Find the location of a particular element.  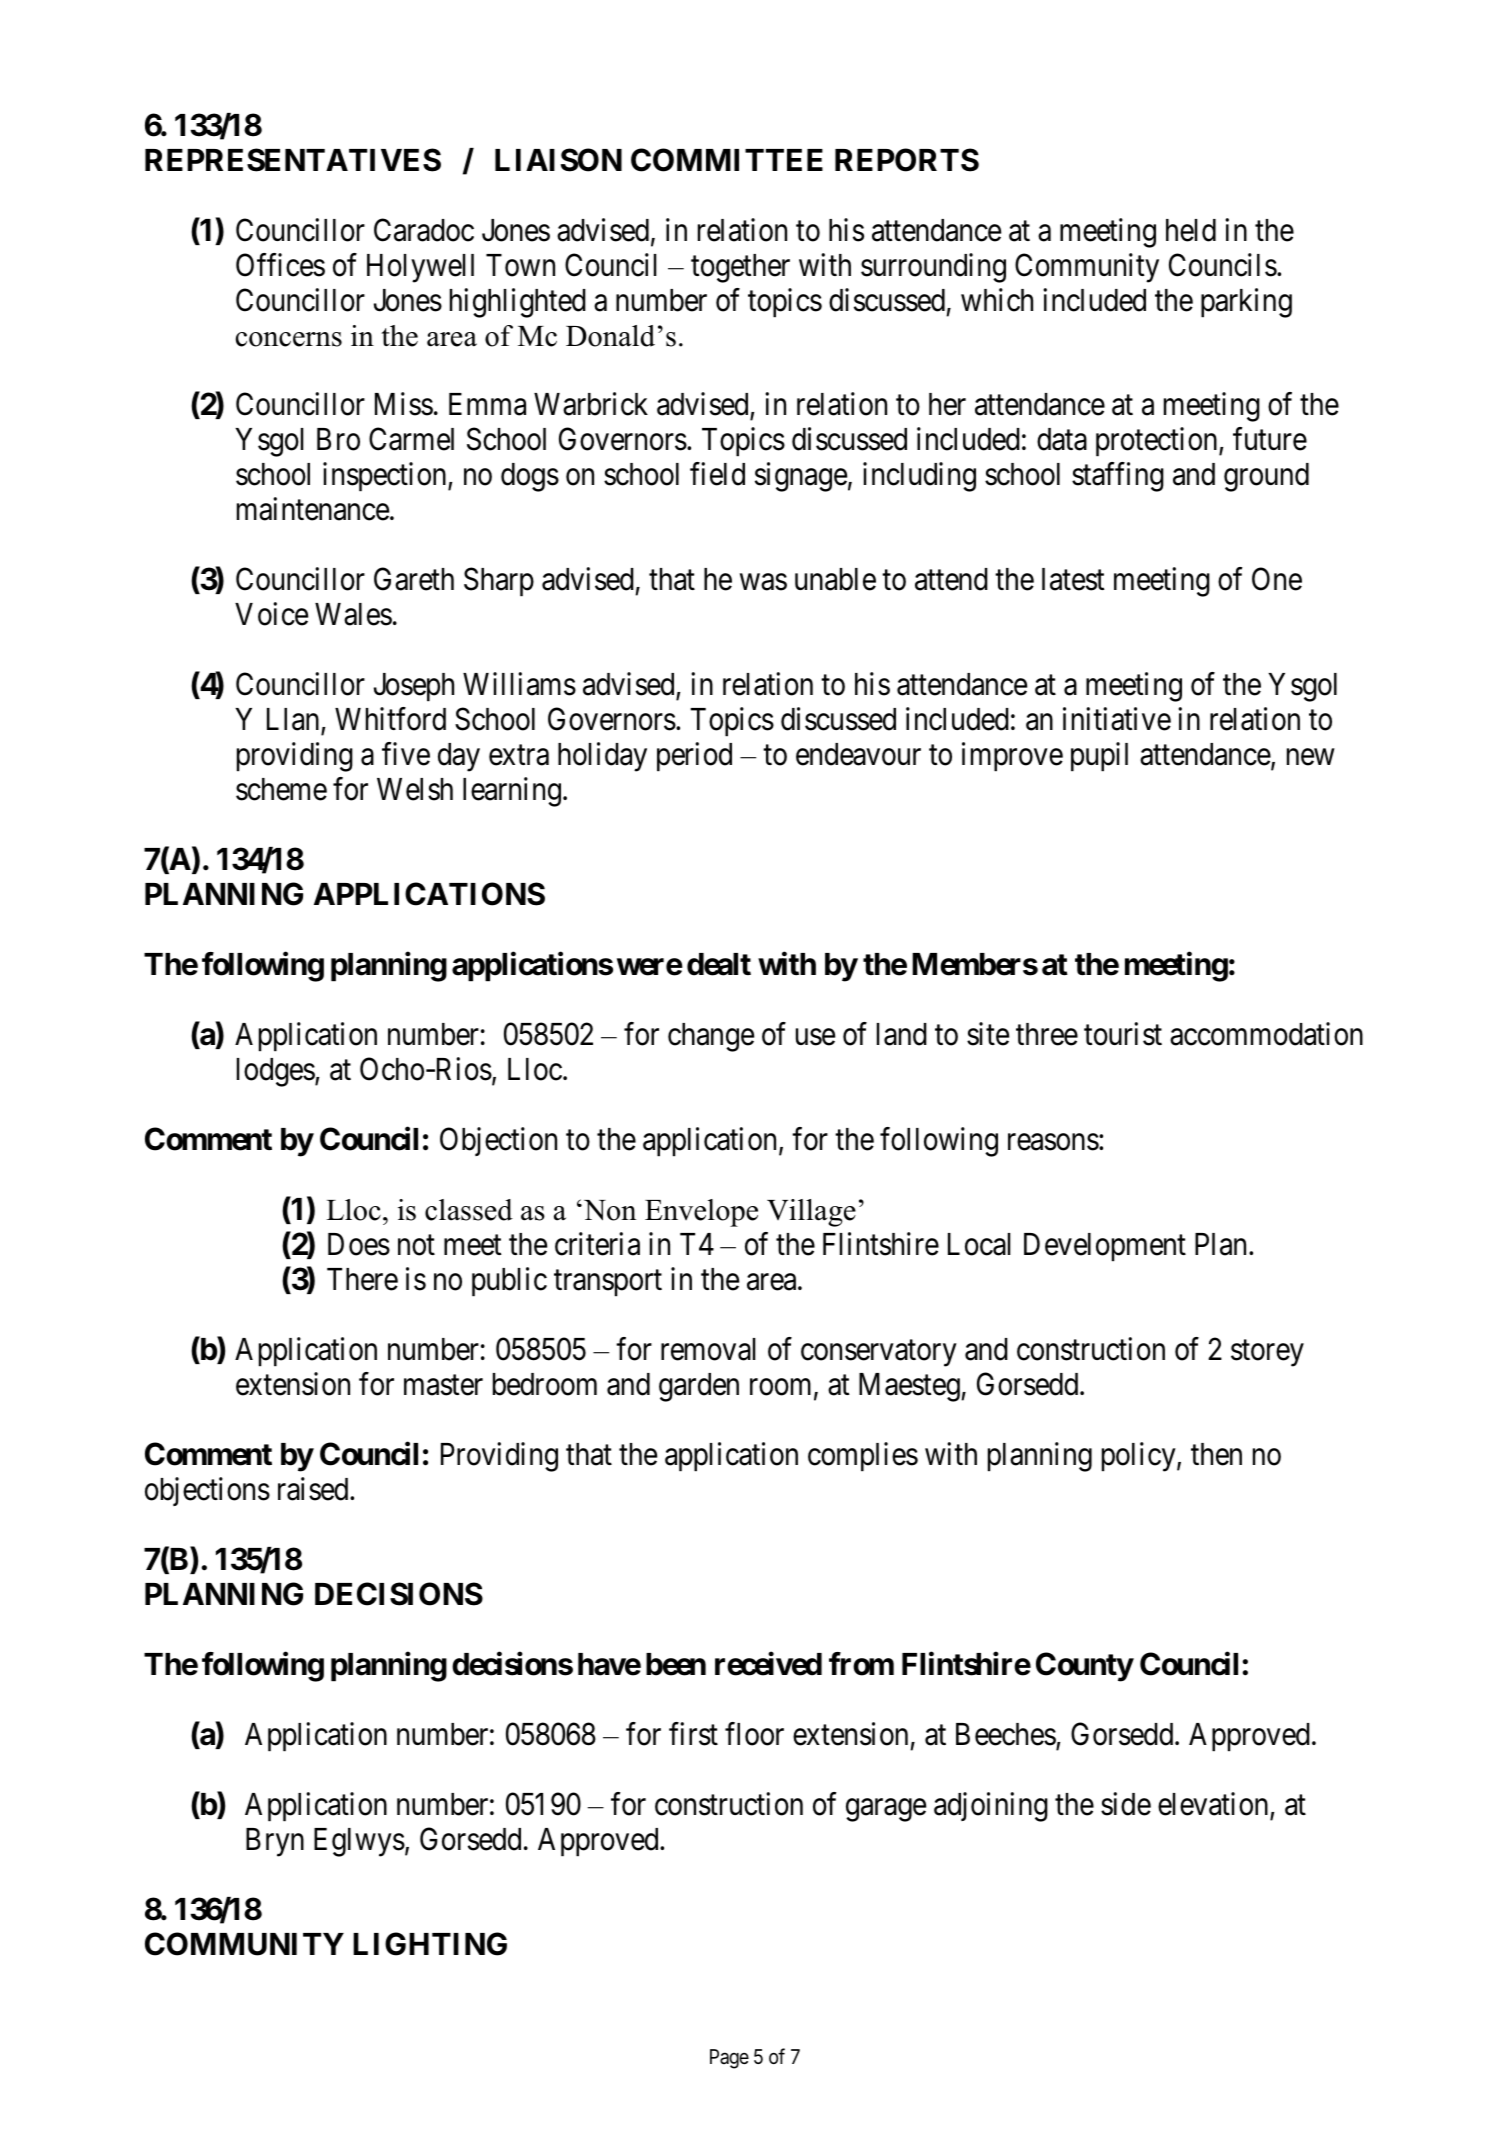

classed is located at coordinates (469, 1210).
